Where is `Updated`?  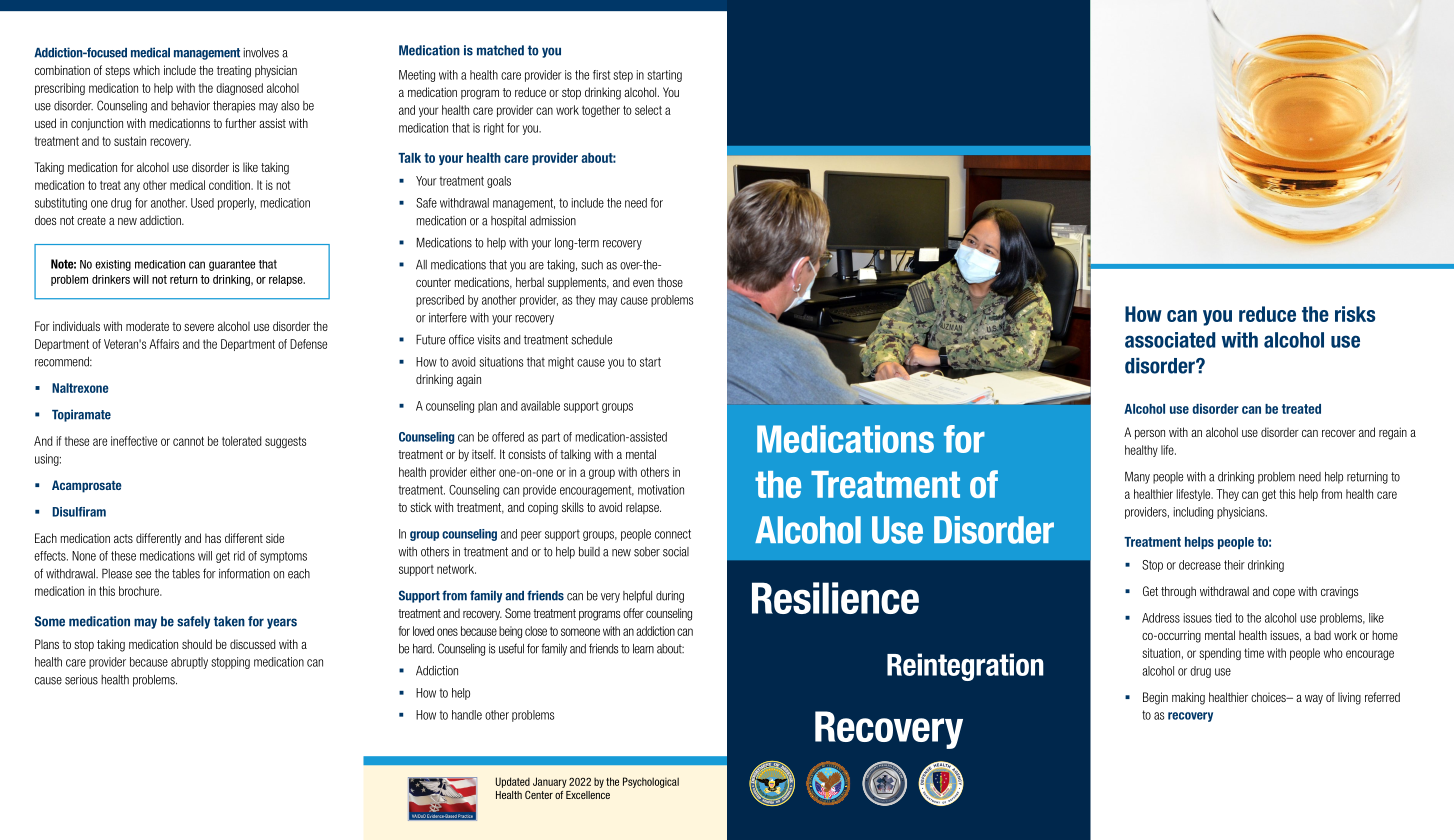 Updated is located at coordinates (513, 782).
